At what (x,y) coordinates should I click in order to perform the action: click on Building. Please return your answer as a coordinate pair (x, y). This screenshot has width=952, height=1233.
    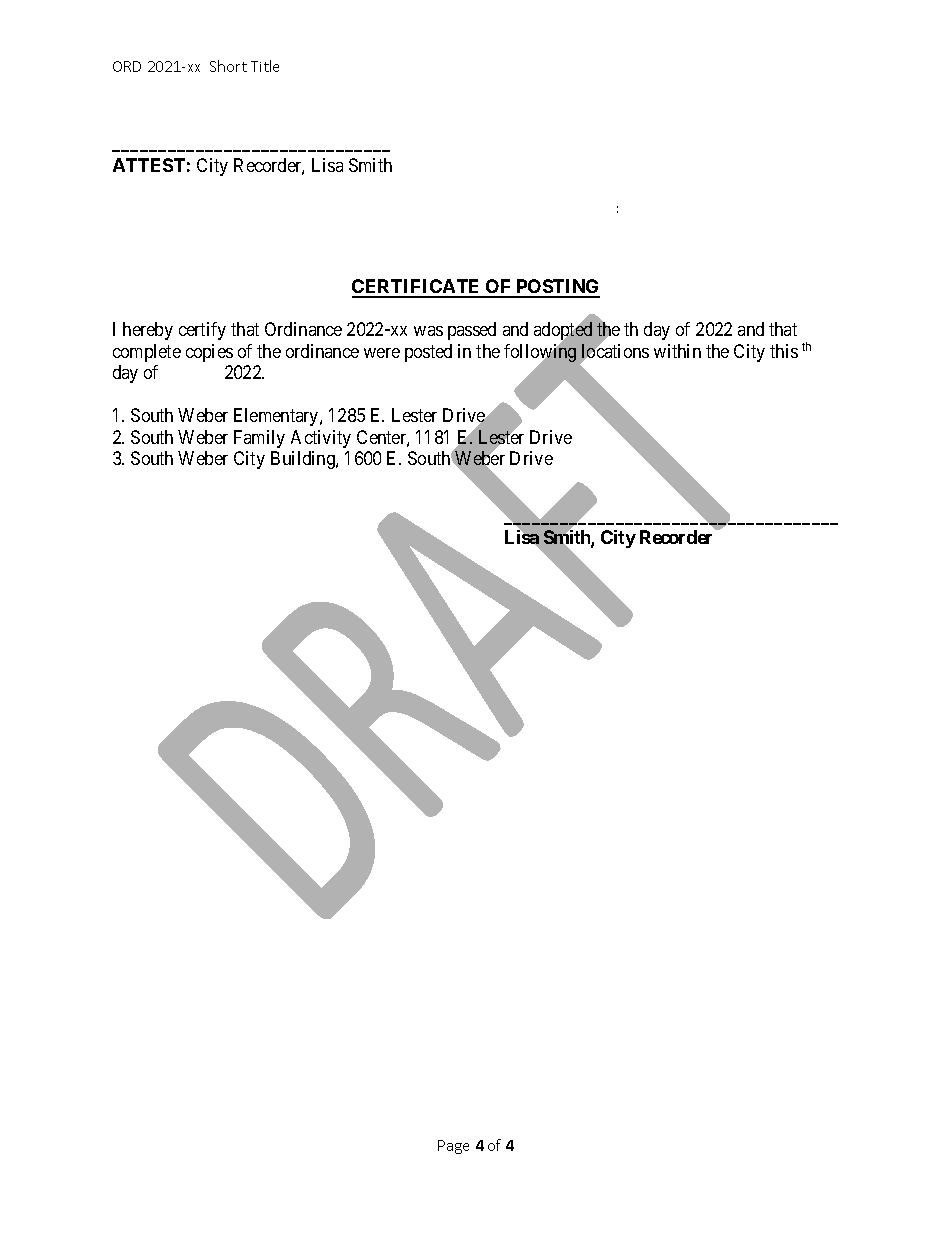
    Looking at the image, I should click on (304, 460).
